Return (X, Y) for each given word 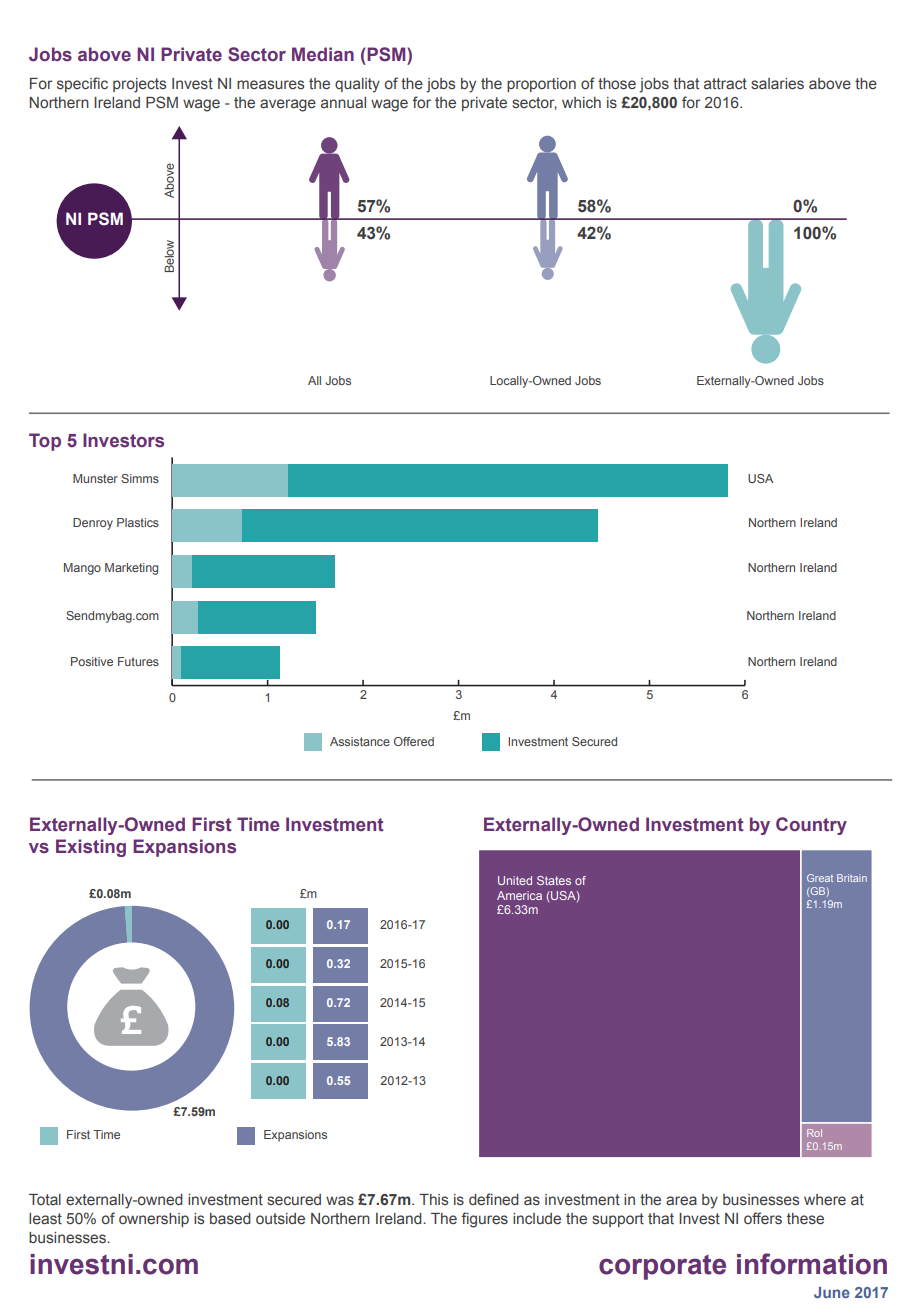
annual (343, 102)
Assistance (360, 741)
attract (725, 84)
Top (45, 442)
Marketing (131, 569)
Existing (91, 848)
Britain (852, 878)
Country (811, 826)
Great (820, 878)
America (519, 895)
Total (45, 1200)
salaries (777, 84)
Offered (414, 741)
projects (139, 85)
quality (357, 85)
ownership (154, 1220)
